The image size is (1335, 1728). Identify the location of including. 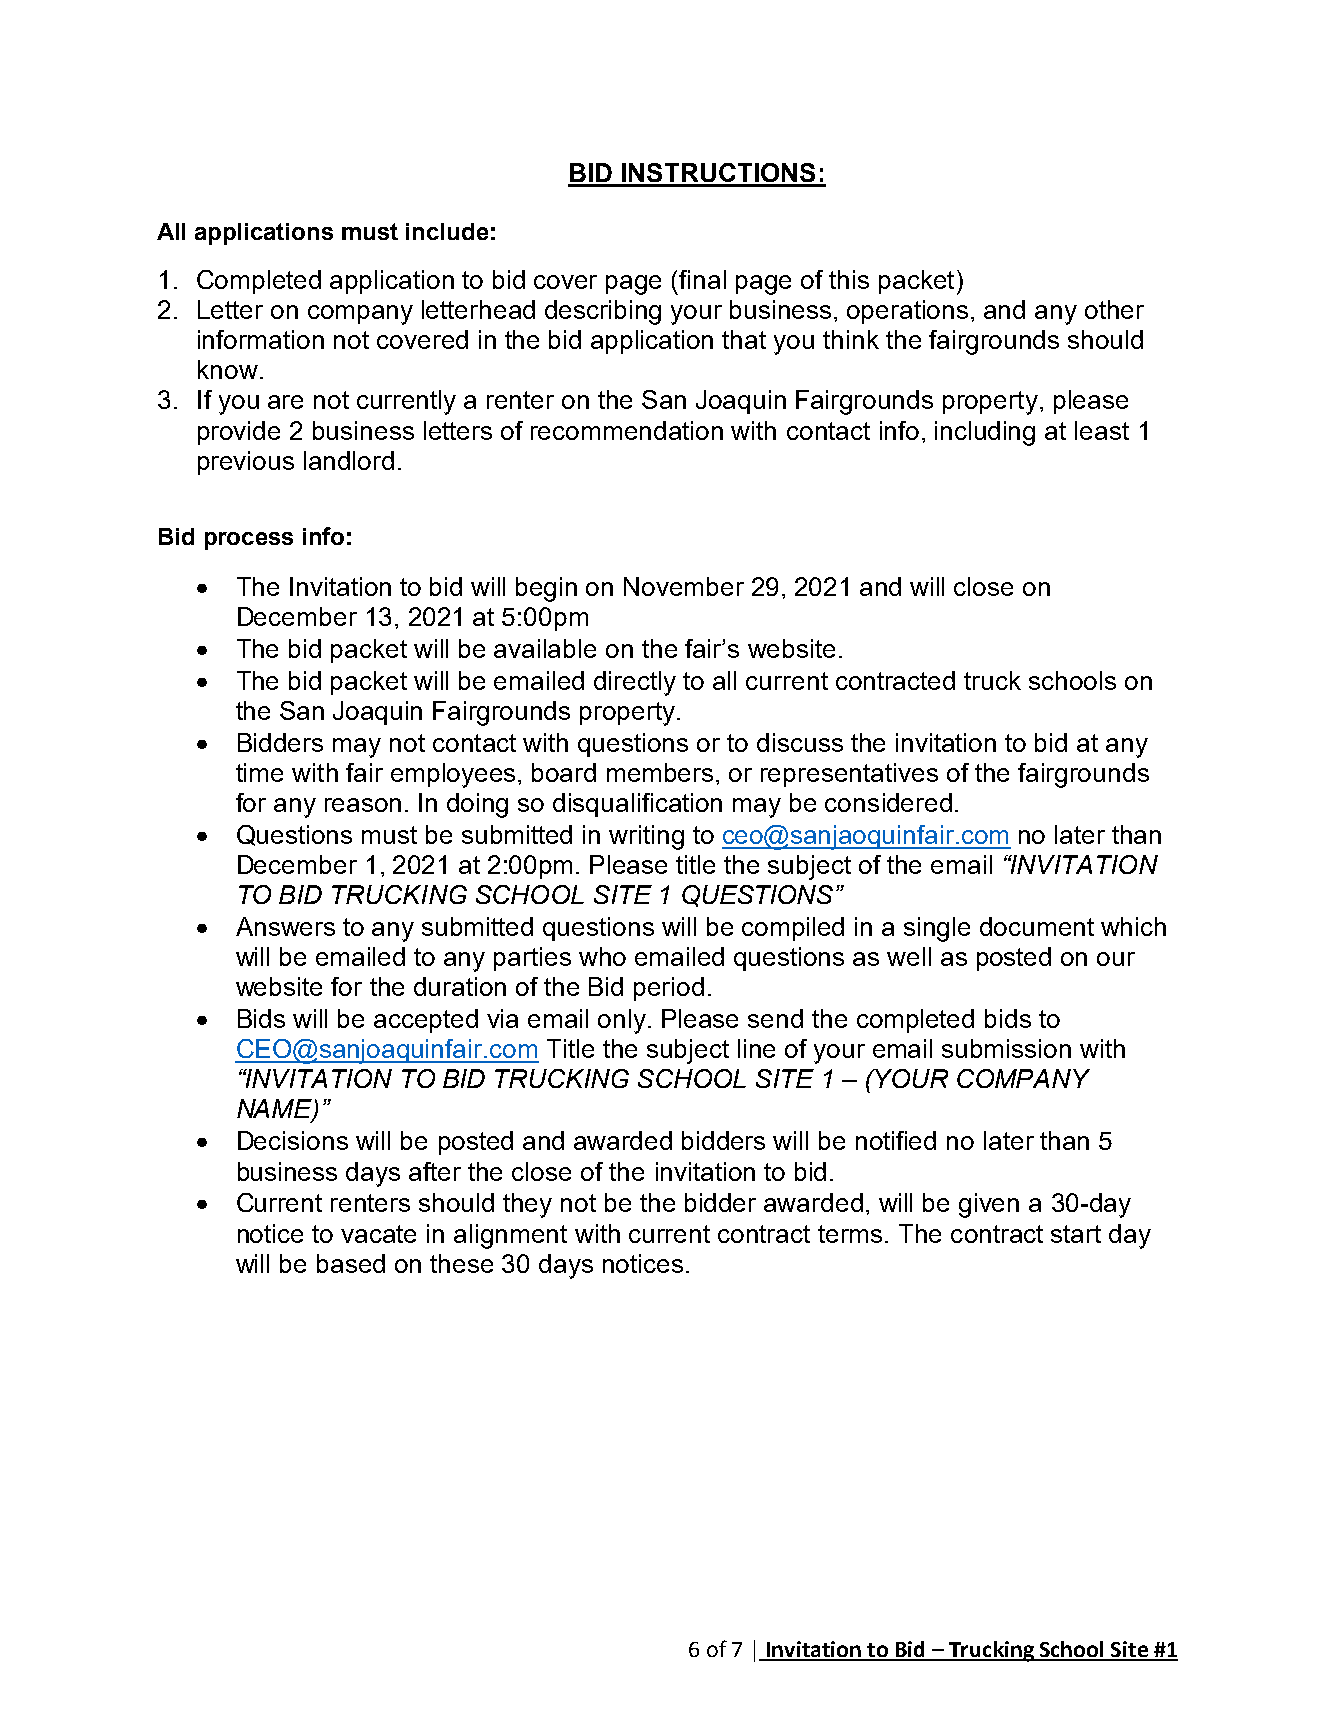
(985, 433).
